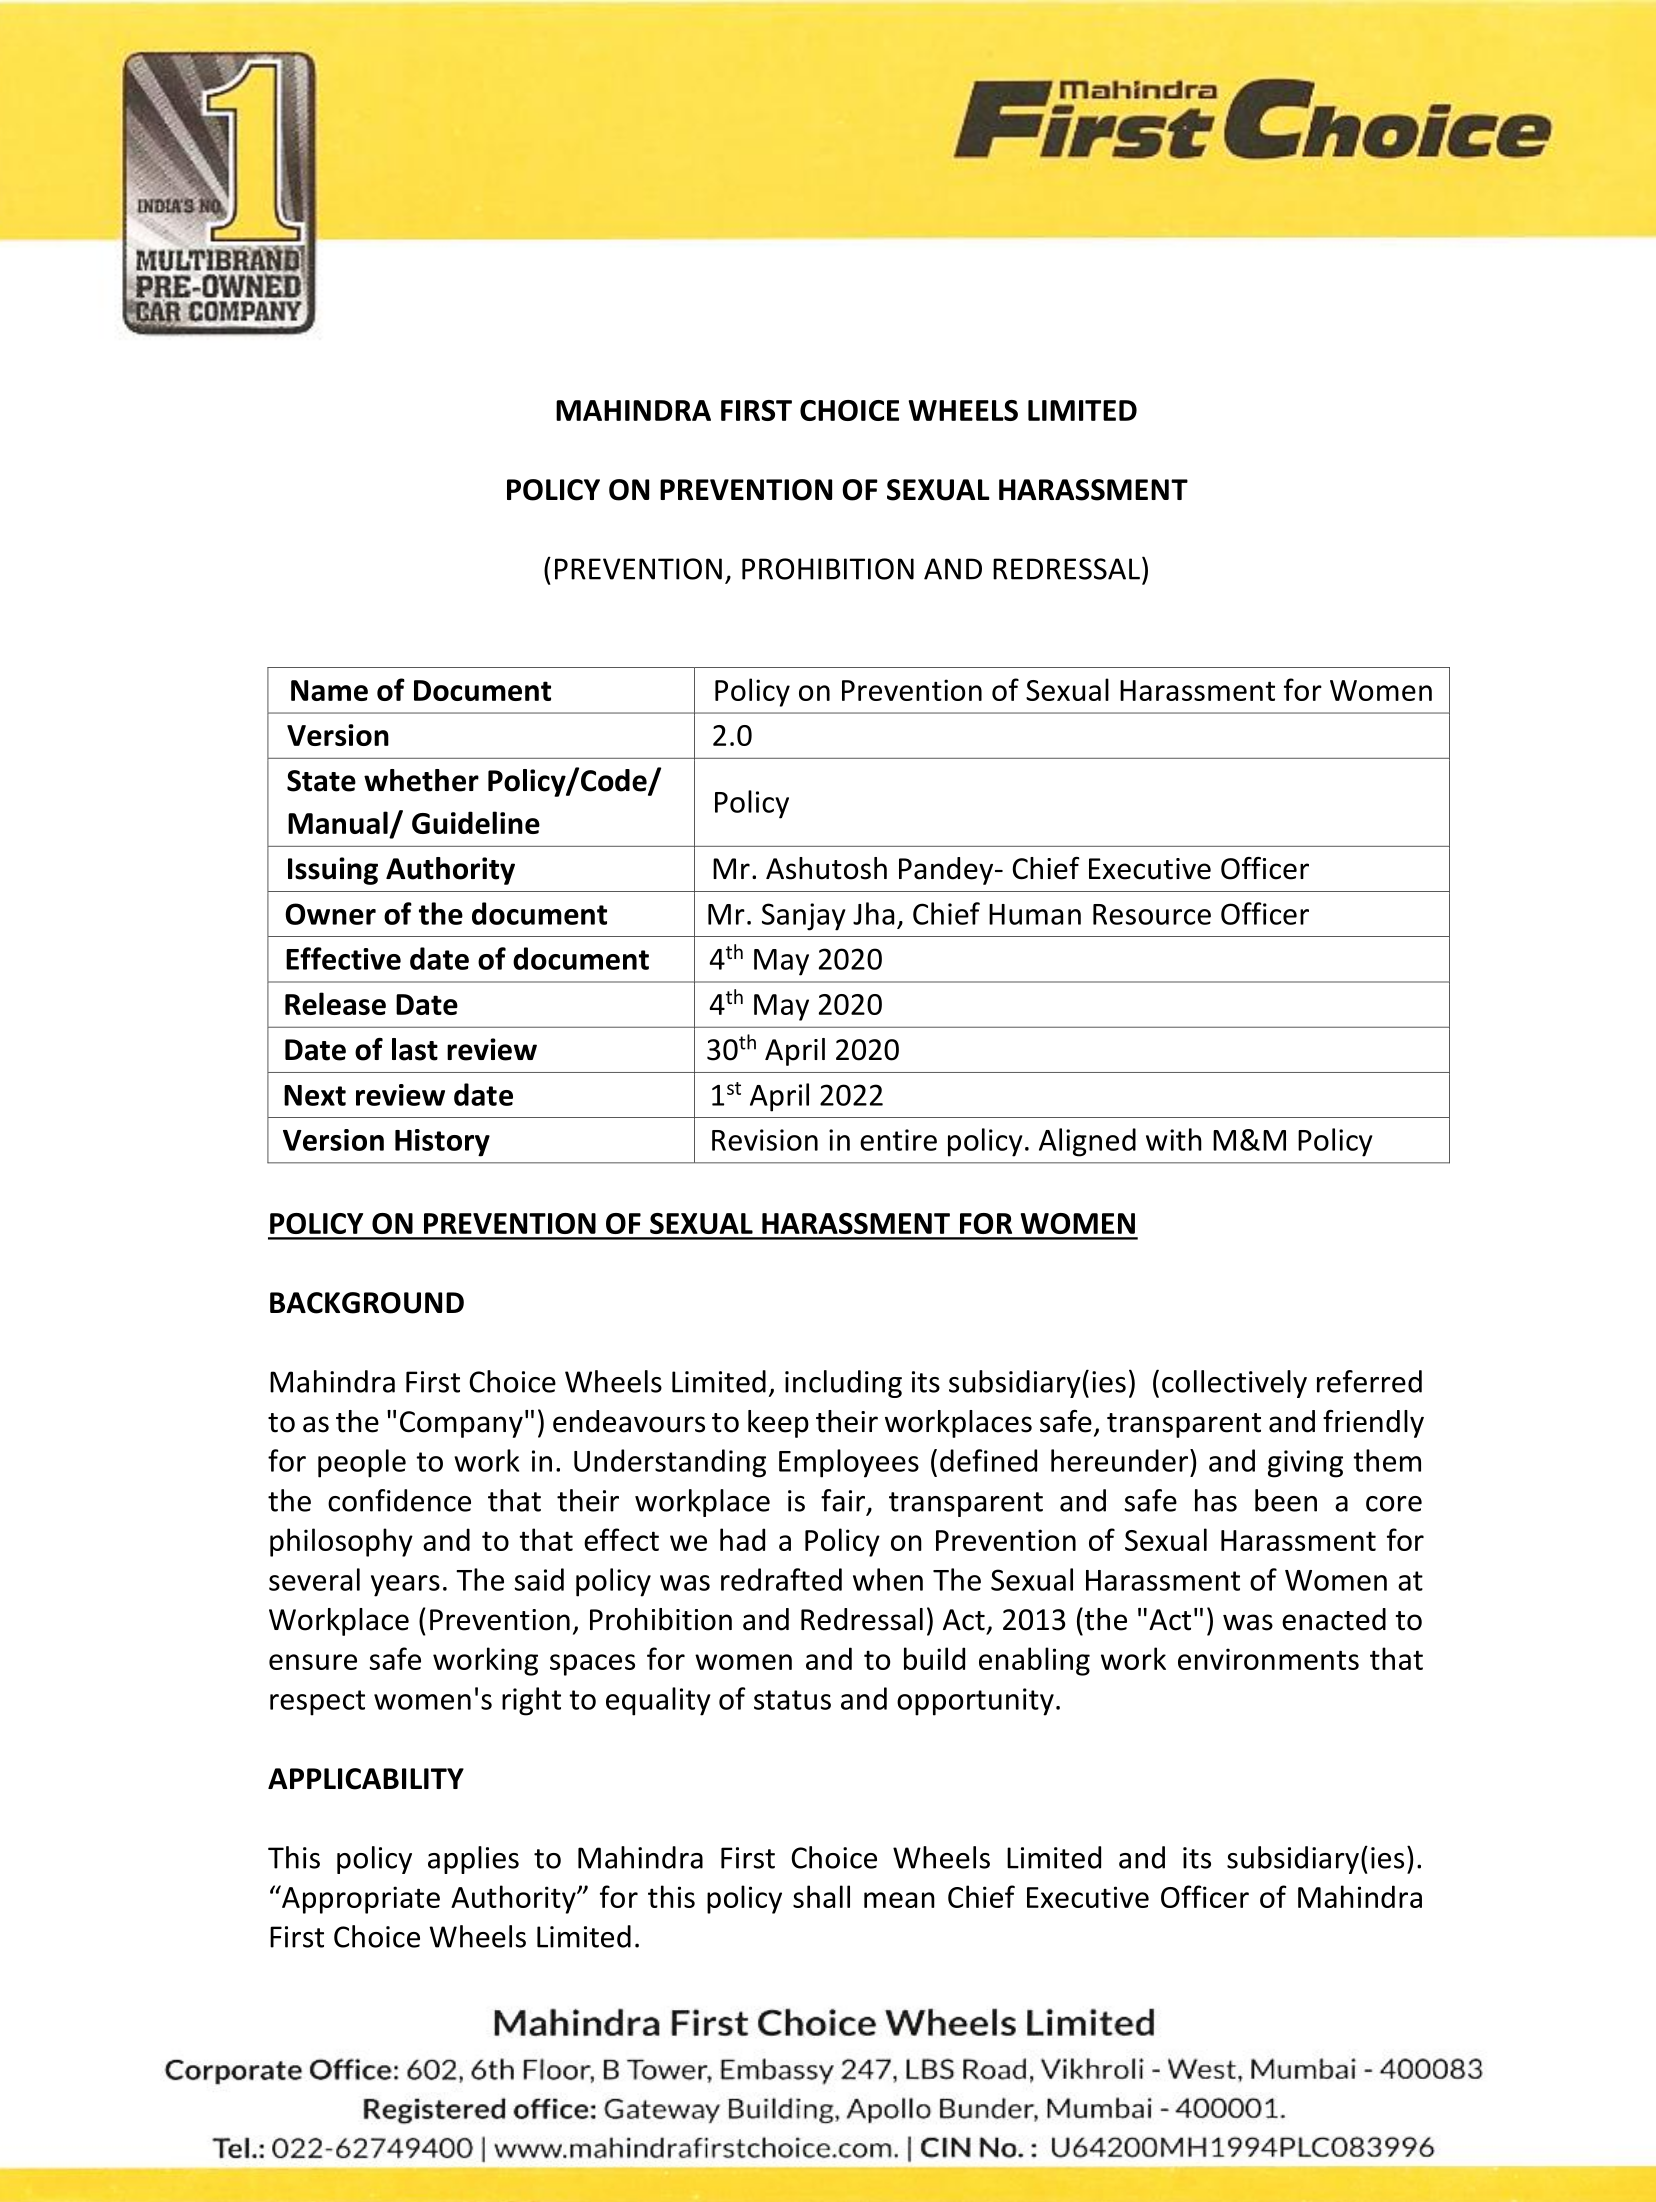  Describe the element at coordinates (1286, 1500) in the screenshot. I see `been` at that location.
